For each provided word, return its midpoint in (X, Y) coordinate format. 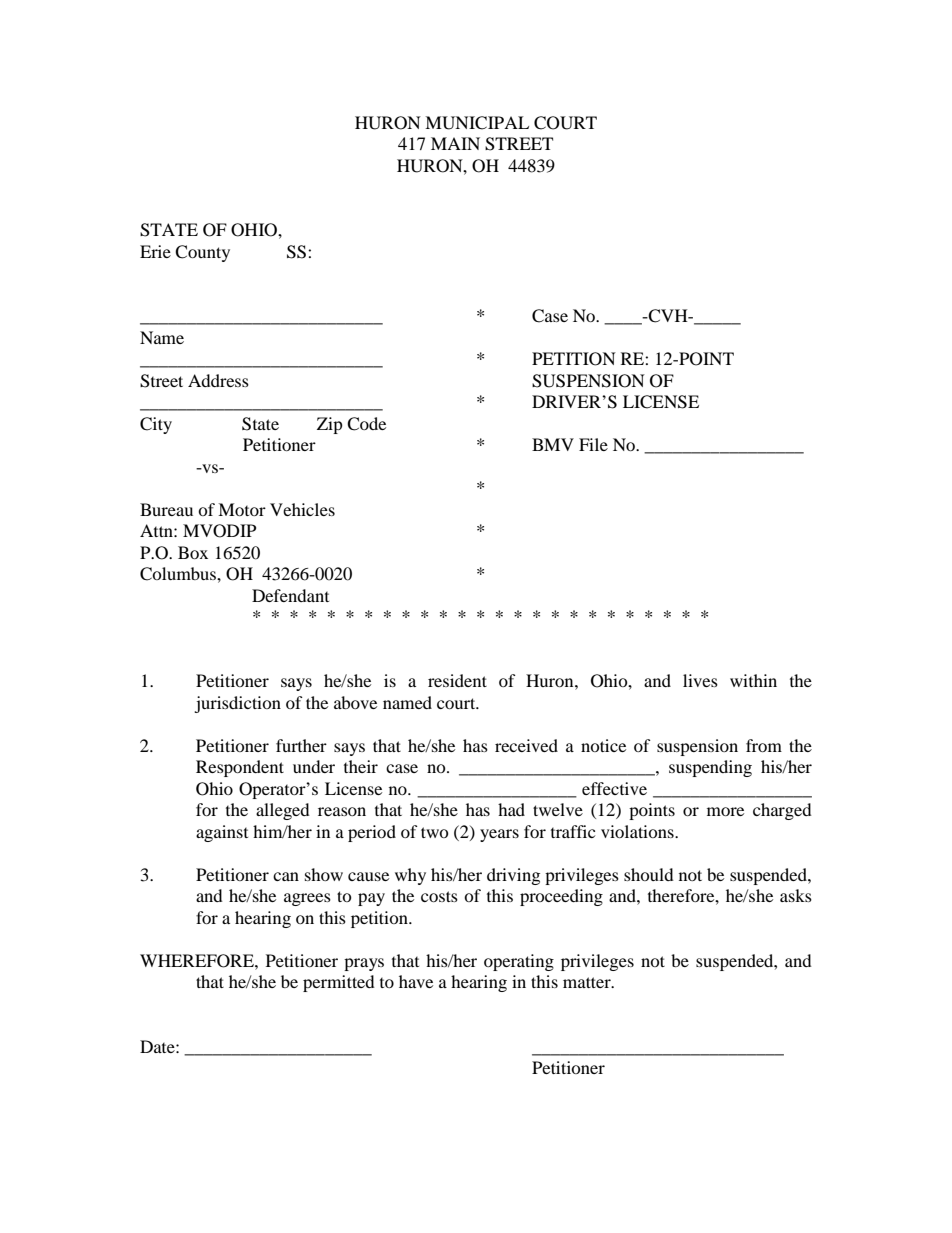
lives (700, 680)
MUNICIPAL (477, 123)
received (526, 745)
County (202, 253)
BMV (553, 444)
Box (193, 552)
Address (218, 380)
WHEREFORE (198, 961)
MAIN (455, 143)
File (593, 444)
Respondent (240, 768)
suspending (710, 768)
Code (366, 424)
